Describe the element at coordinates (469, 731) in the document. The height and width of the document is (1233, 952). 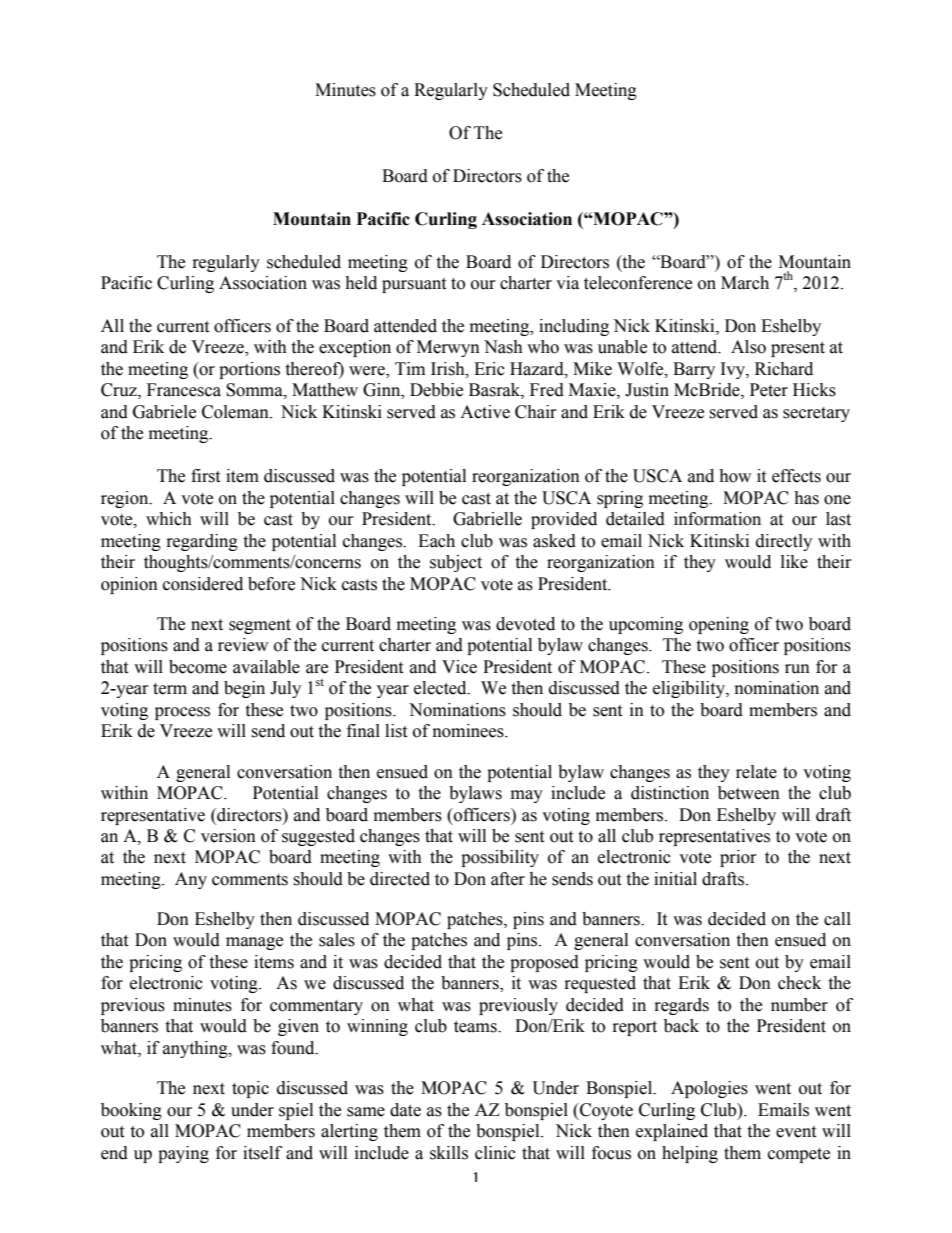
I see `nominees` at that location.
